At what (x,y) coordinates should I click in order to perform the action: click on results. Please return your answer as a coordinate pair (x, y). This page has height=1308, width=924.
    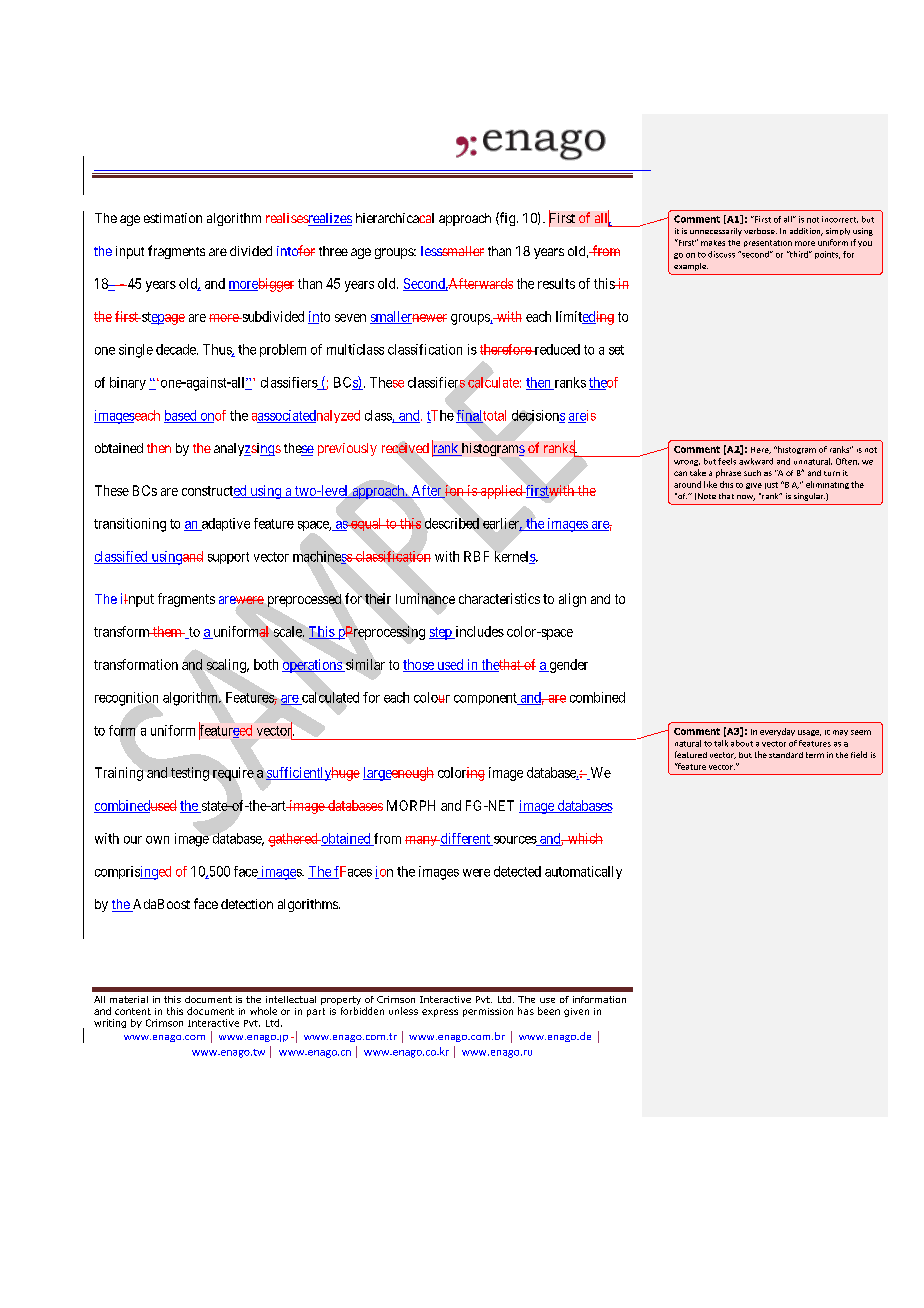
    Looking at the image, I should click on (556, 283).
